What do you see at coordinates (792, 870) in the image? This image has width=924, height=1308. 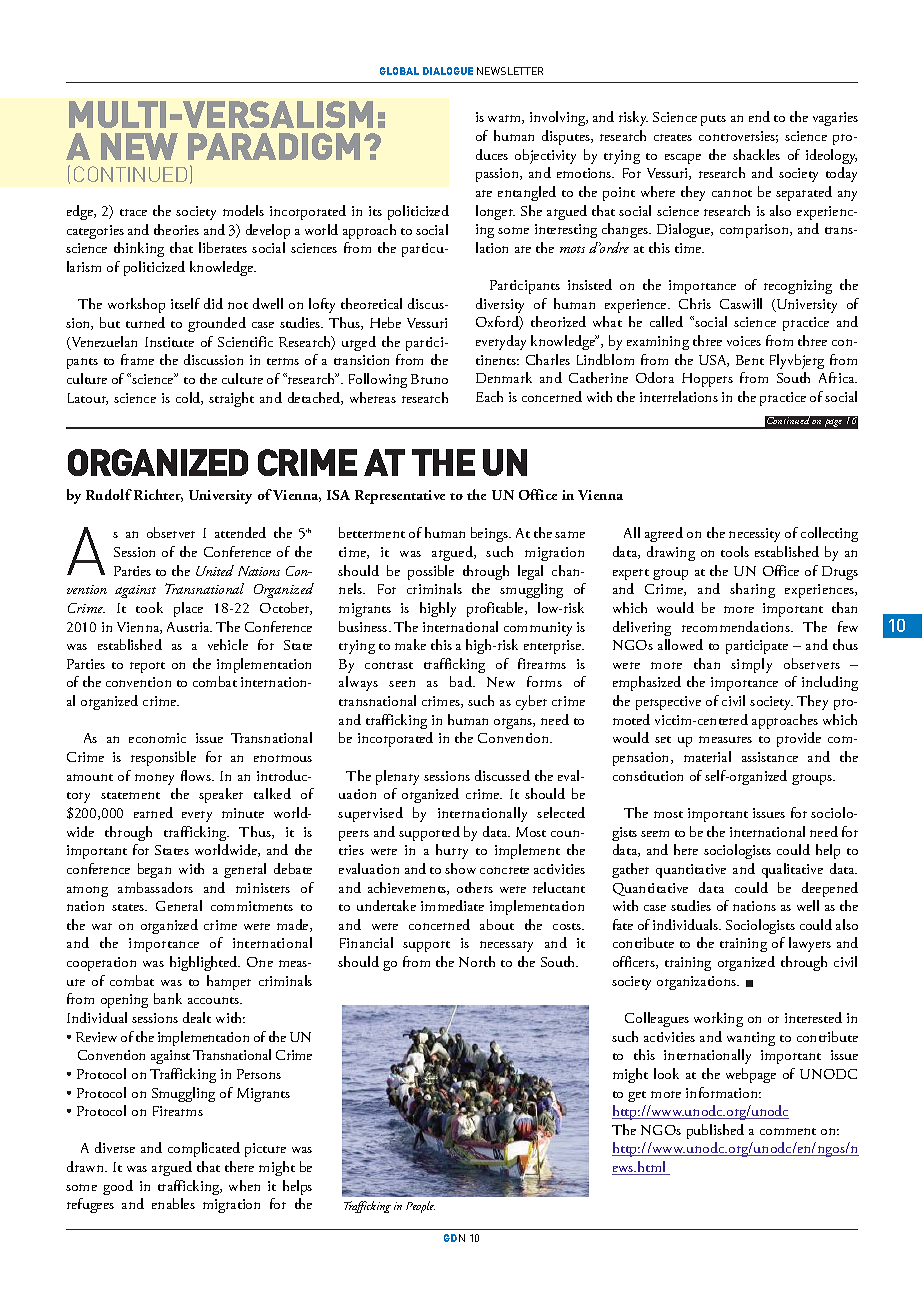 I see `qualitative` at bounding box center [792, 870].
